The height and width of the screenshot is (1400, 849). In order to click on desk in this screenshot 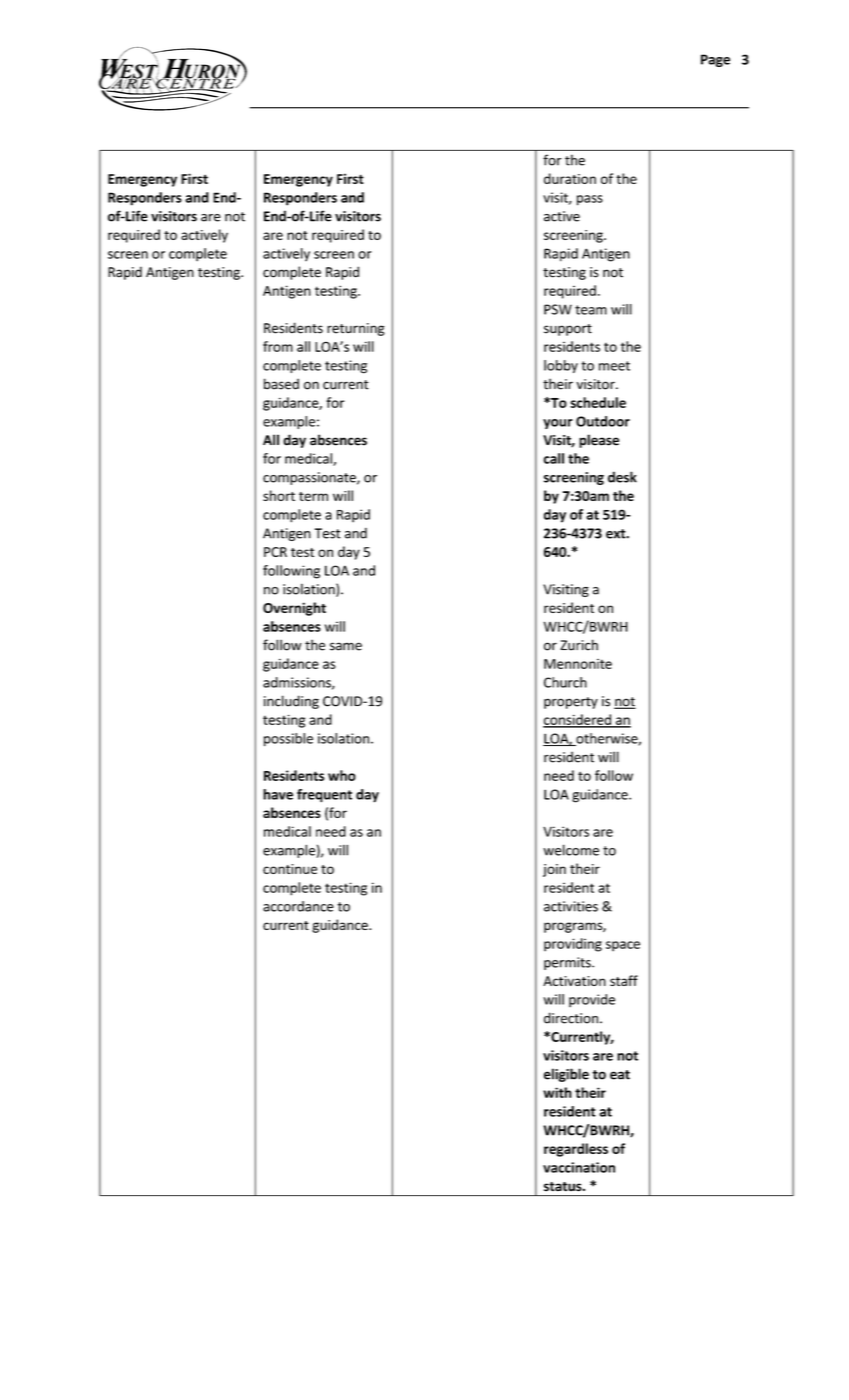, I will do `click(622, 477)`.
